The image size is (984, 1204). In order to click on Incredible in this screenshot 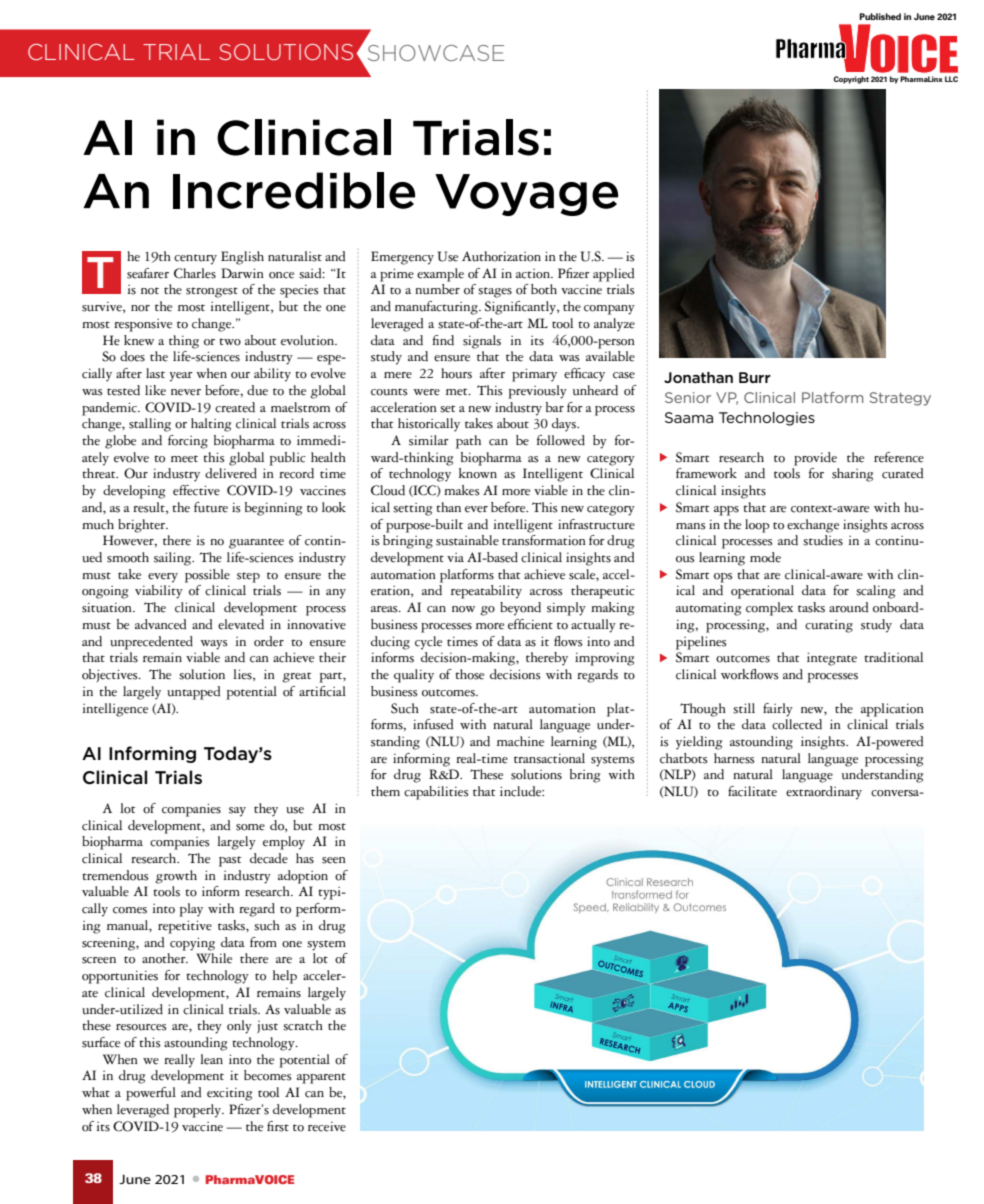, I will do `click(294, 190)`.
